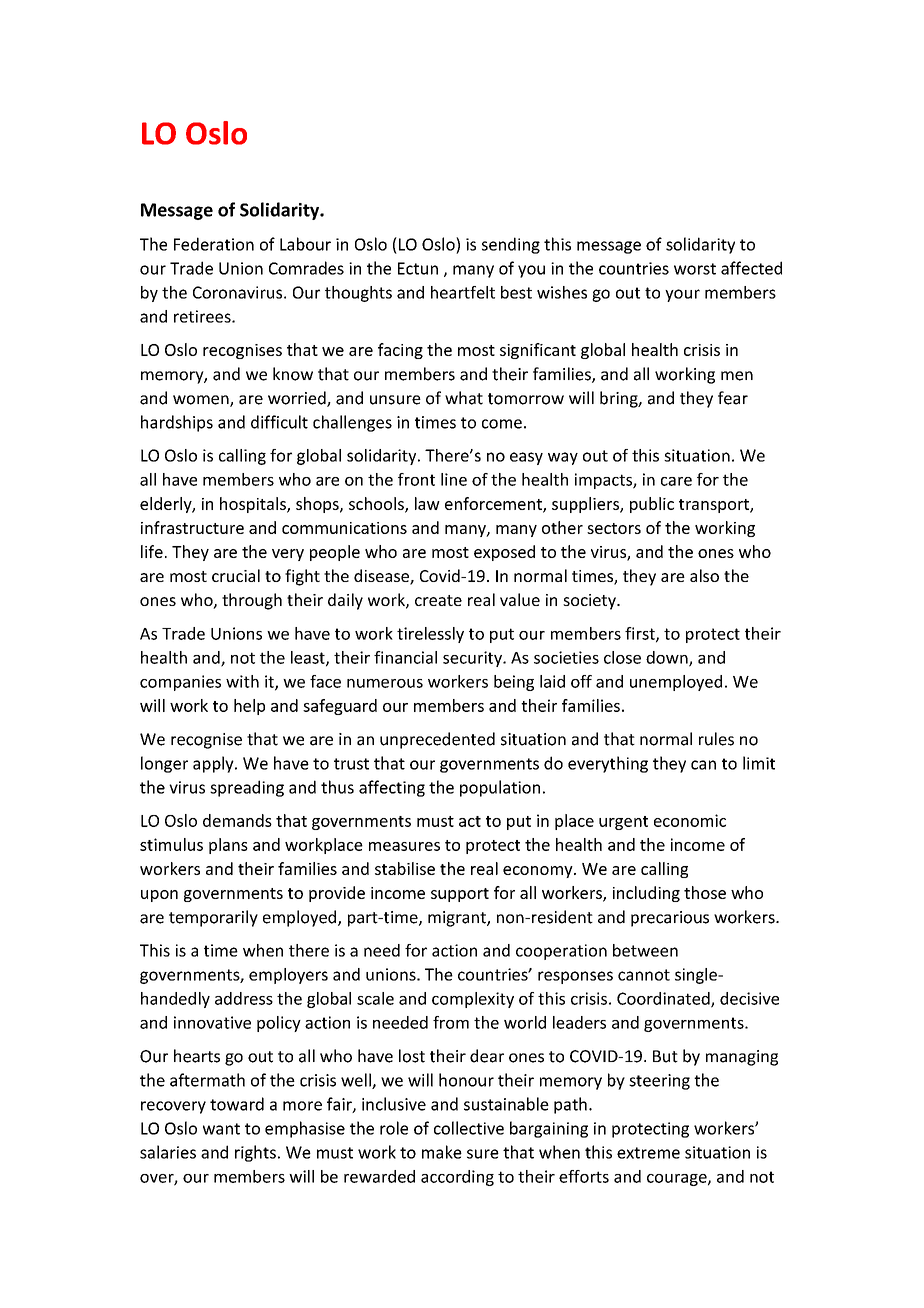 Image resolution: width=924 pixels, height=1308 pixels. I want to click on help, so click(249, 707).
